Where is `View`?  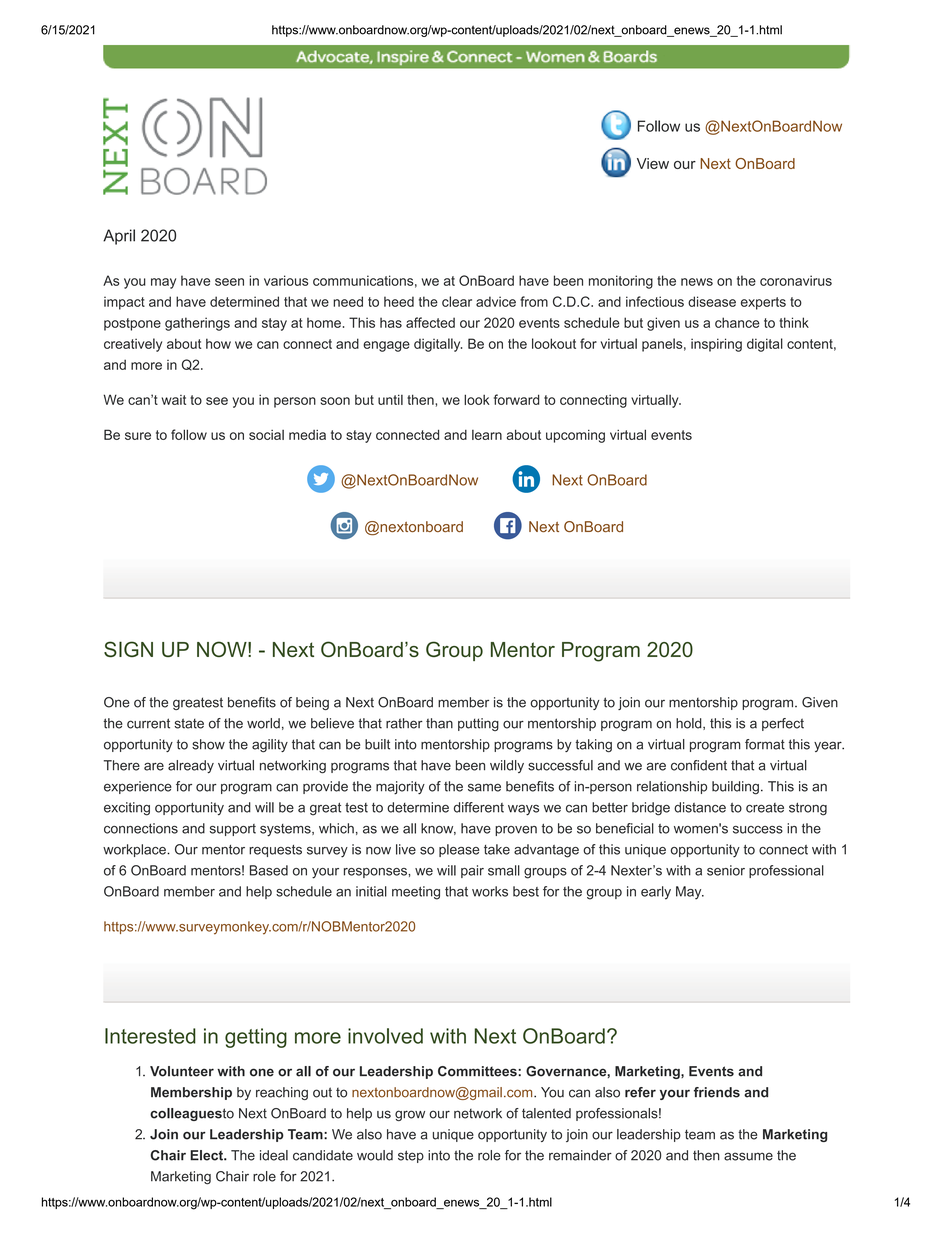 View is located at coordinates (653, 163).
